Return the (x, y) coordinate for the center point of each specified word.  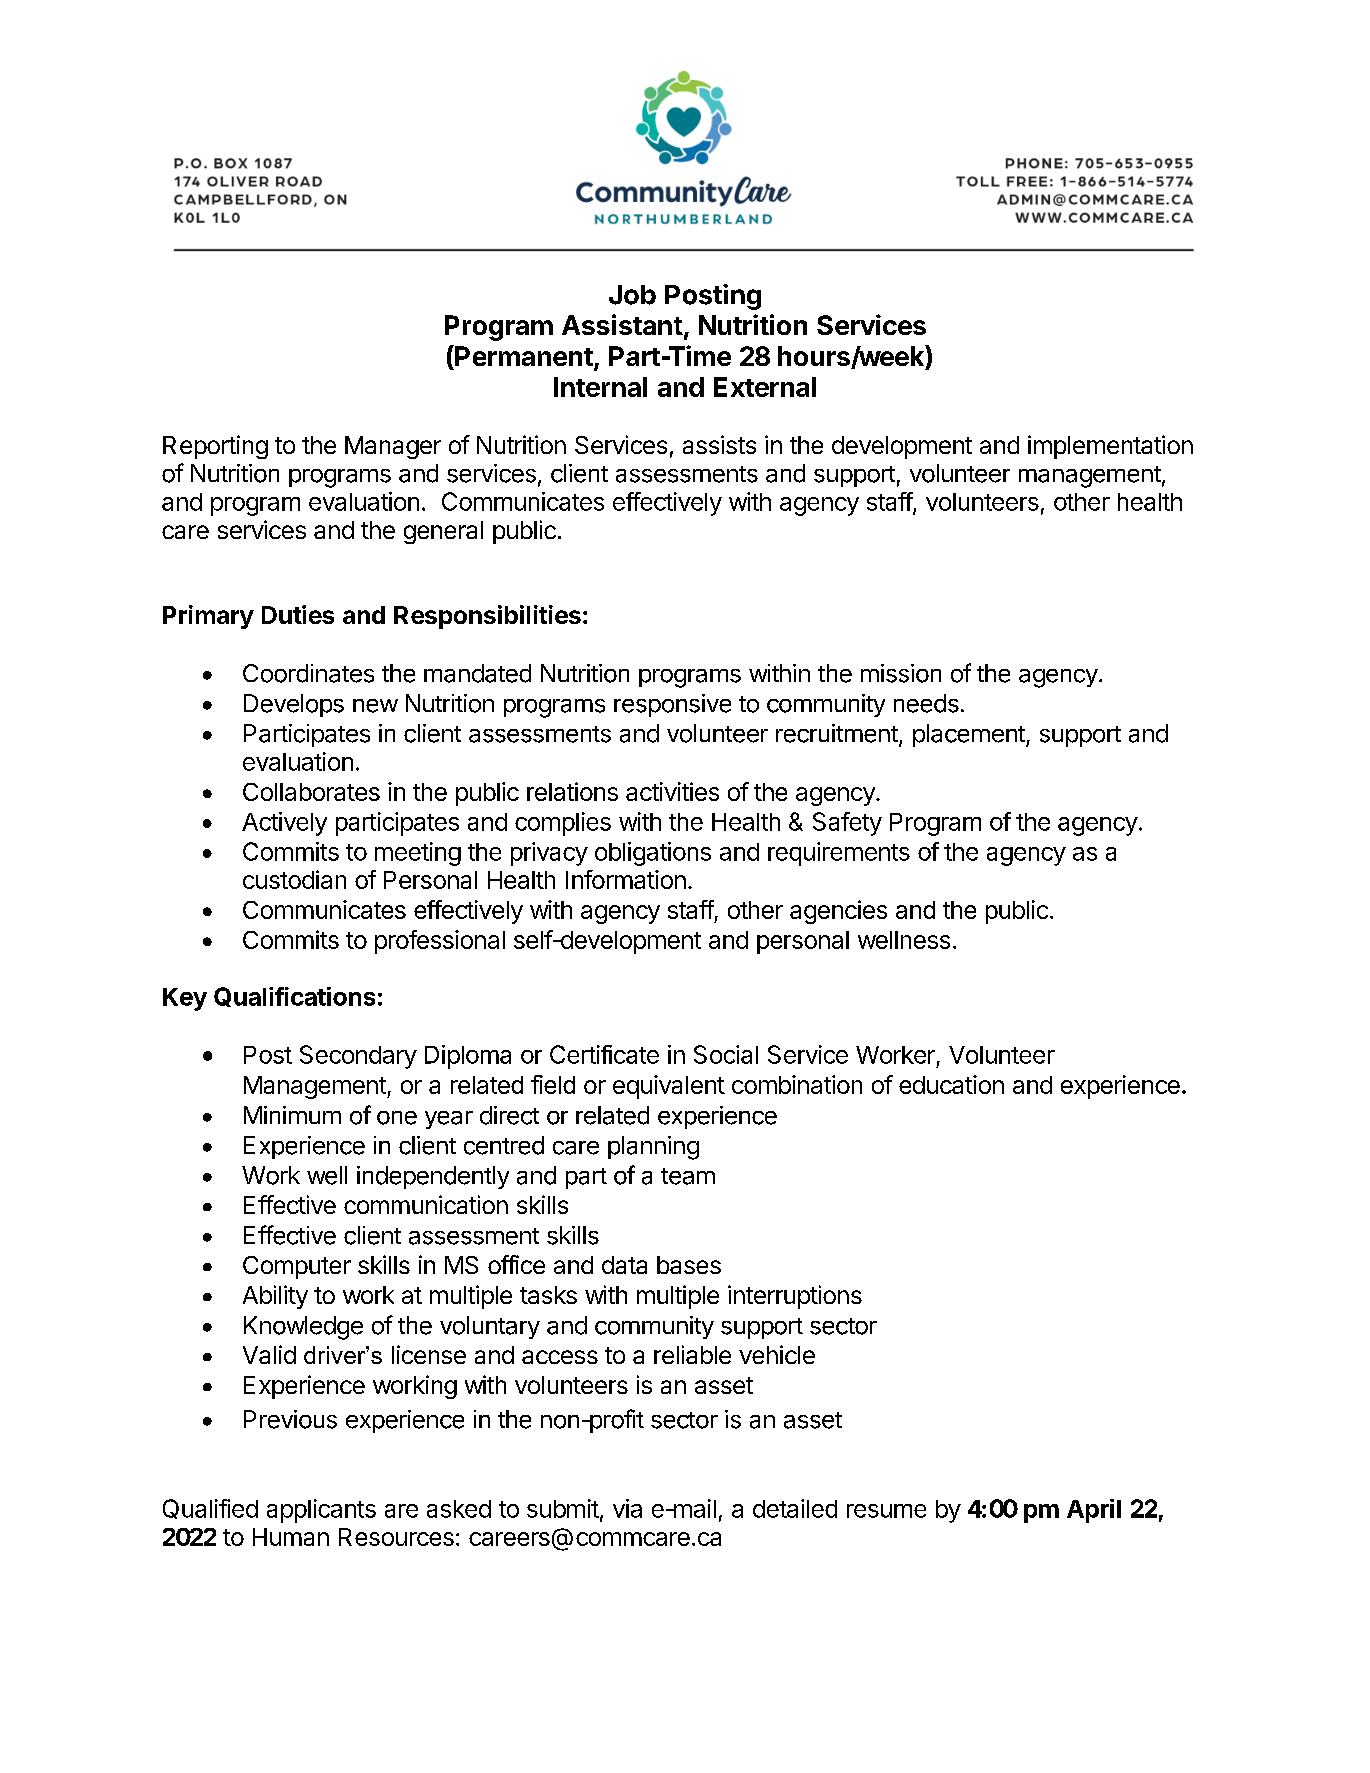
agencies (838, 912)
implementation (1110, 447)
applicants (321, 1511)
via (627, 1508)
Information (626, 879)
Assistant (622, 324)
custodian (294, 879)
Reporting (215, 447)
